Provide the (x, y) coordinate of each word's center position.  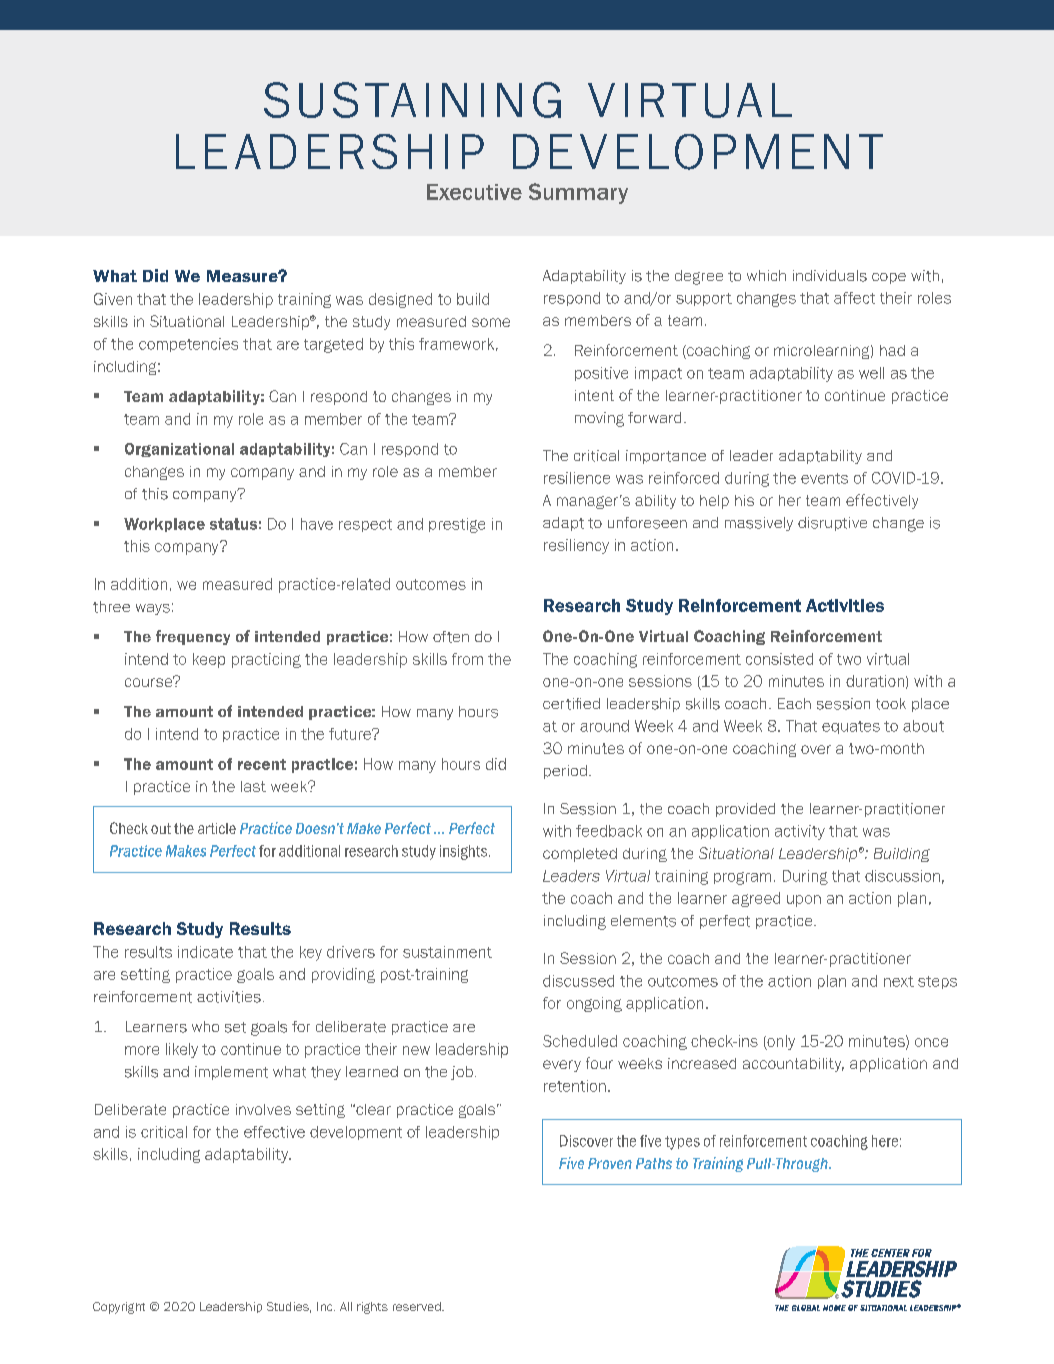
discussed (578, 981)
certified (571, 704)
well (871, 373)
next (899, 981)
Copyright (119, 1308)
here (885, 1141)
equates (851, 727)
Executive (474, 192)
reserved (418, 1306)
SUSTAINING (412, 100)
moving (599, 419)
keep (209, 660)
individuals (830, 276)
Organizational (179, 450)
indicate (205, 952)
